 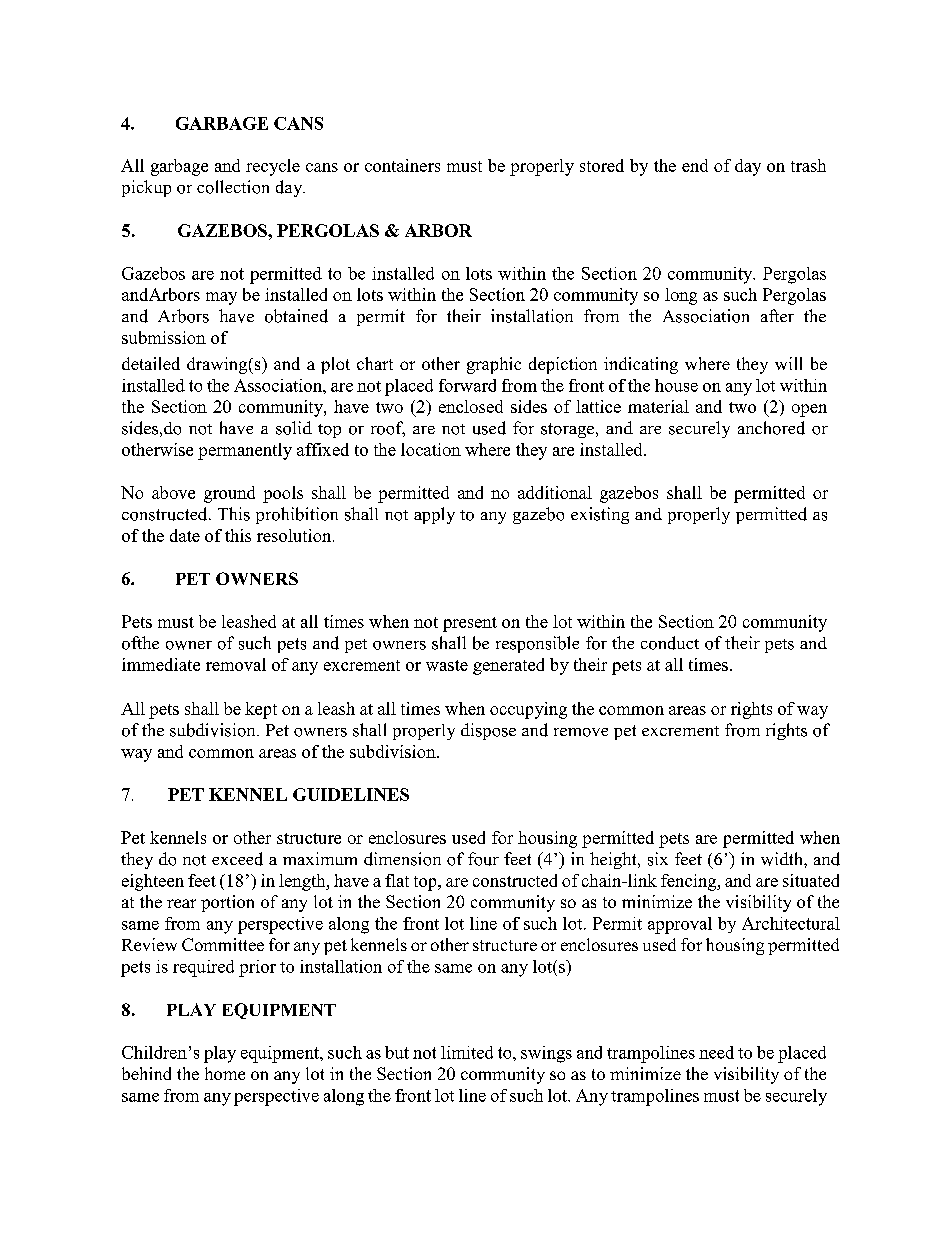 I want to click on width, so click(x=783, y=859).
